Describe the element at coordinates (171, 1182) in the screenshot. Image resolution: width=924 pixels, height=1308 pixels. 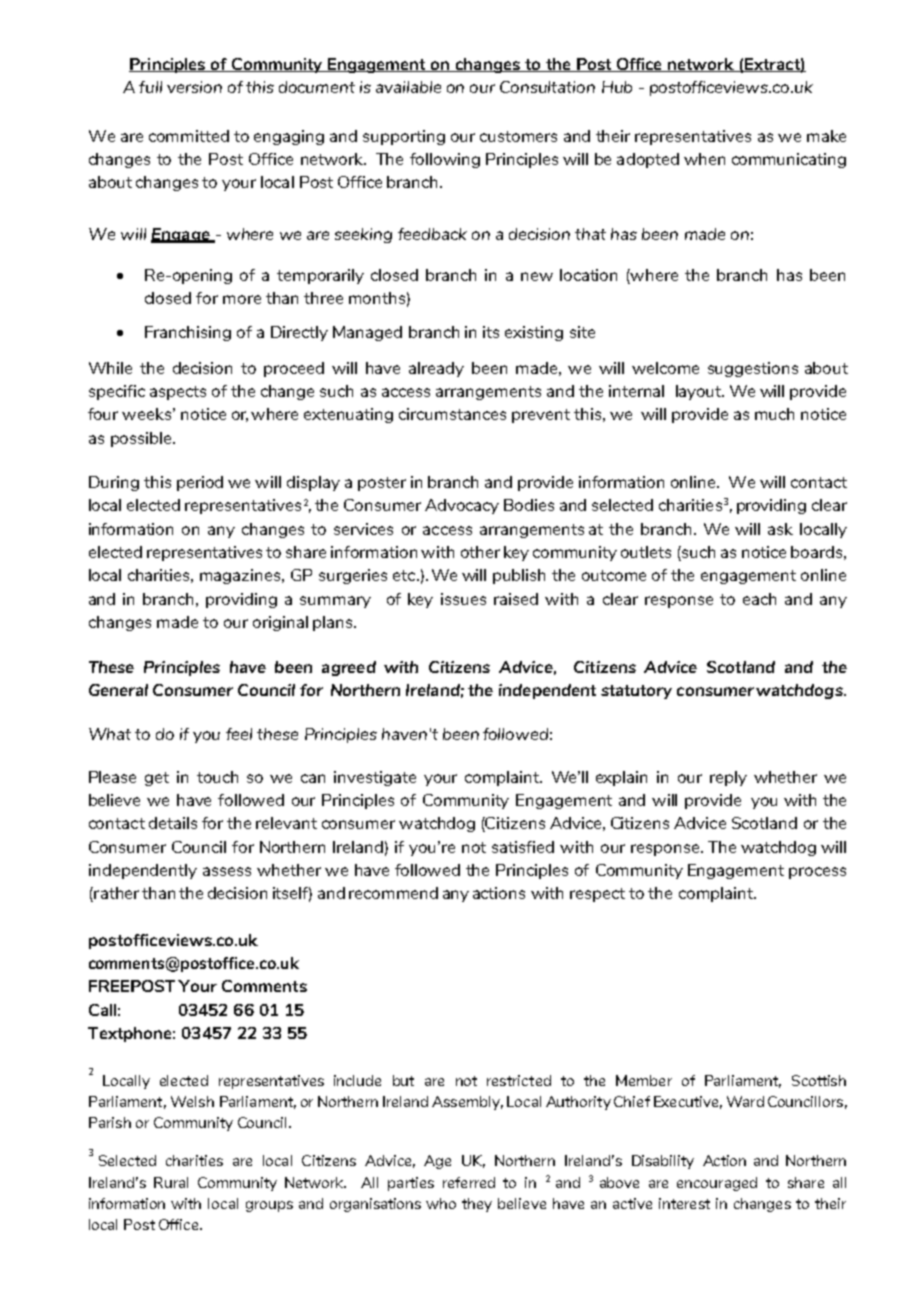
I see `Rural` at that location.
